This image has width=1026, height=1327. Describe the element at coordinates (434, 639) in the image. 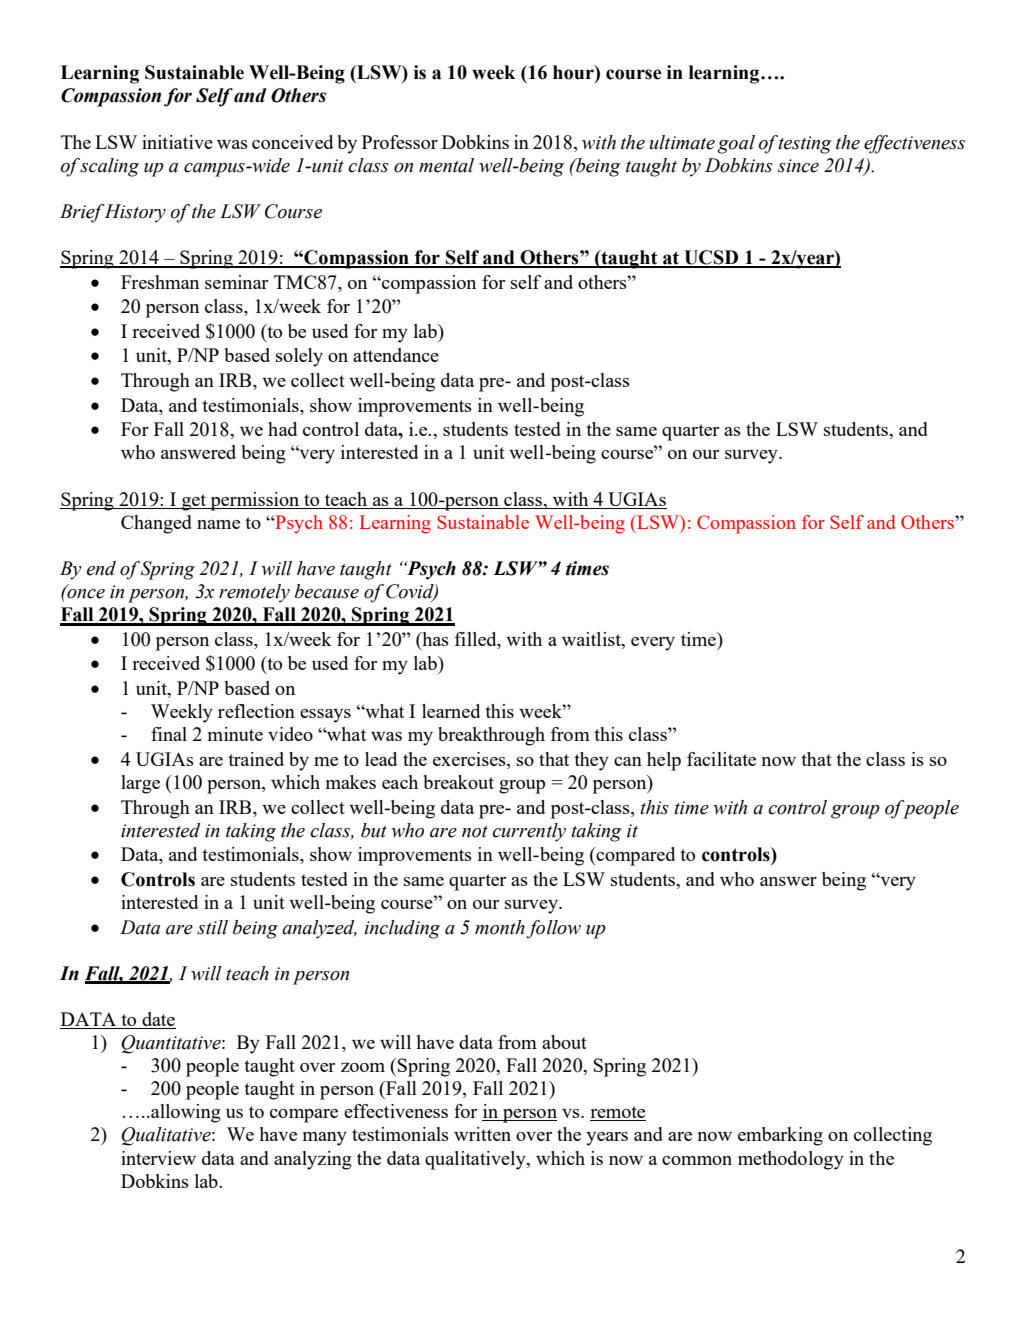

I see `has` at that location.
